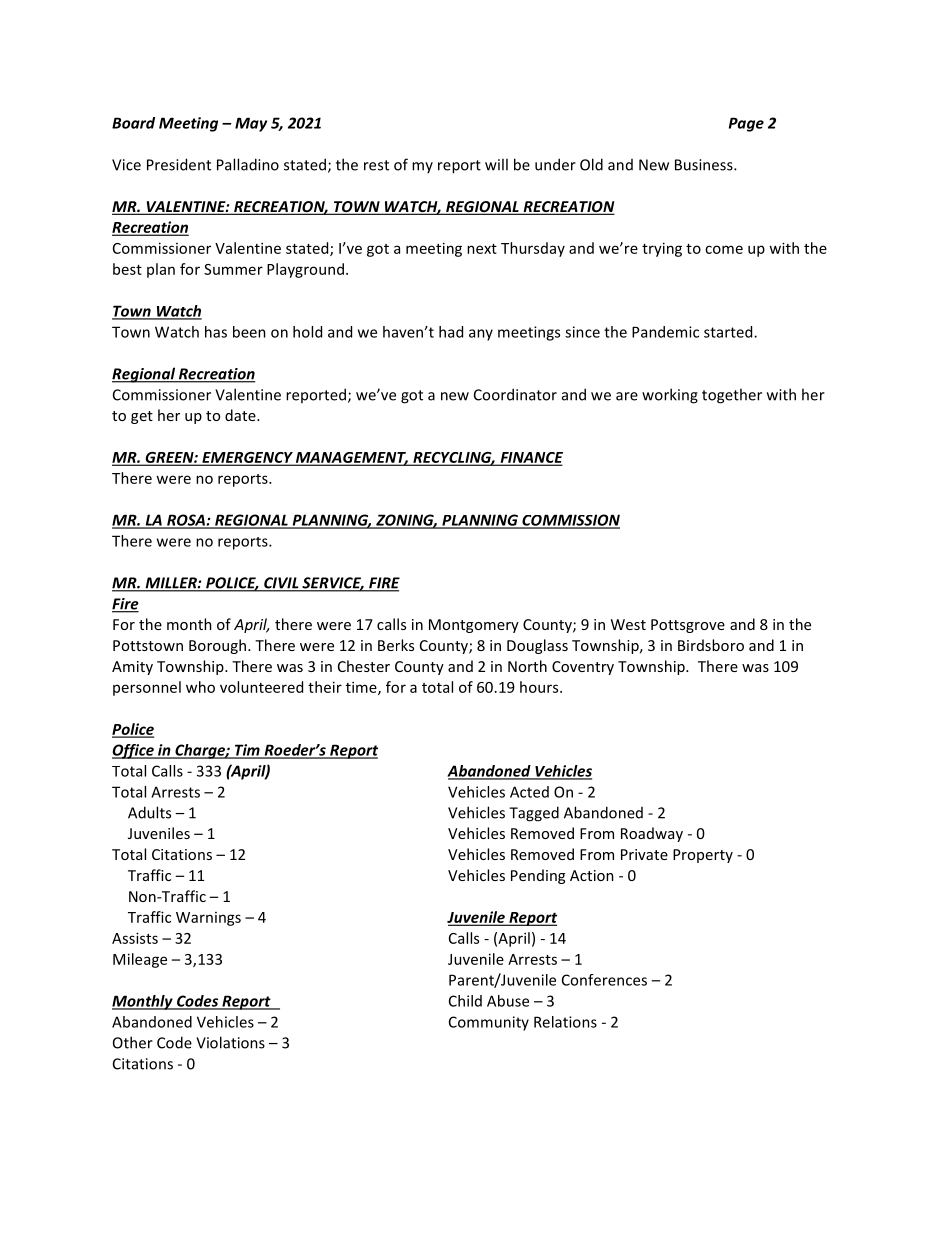 The width and height of the screenshot is (952, 1233). Describe the element at coordinates (496, 164) in the screenshot. I see `will` at that location.
